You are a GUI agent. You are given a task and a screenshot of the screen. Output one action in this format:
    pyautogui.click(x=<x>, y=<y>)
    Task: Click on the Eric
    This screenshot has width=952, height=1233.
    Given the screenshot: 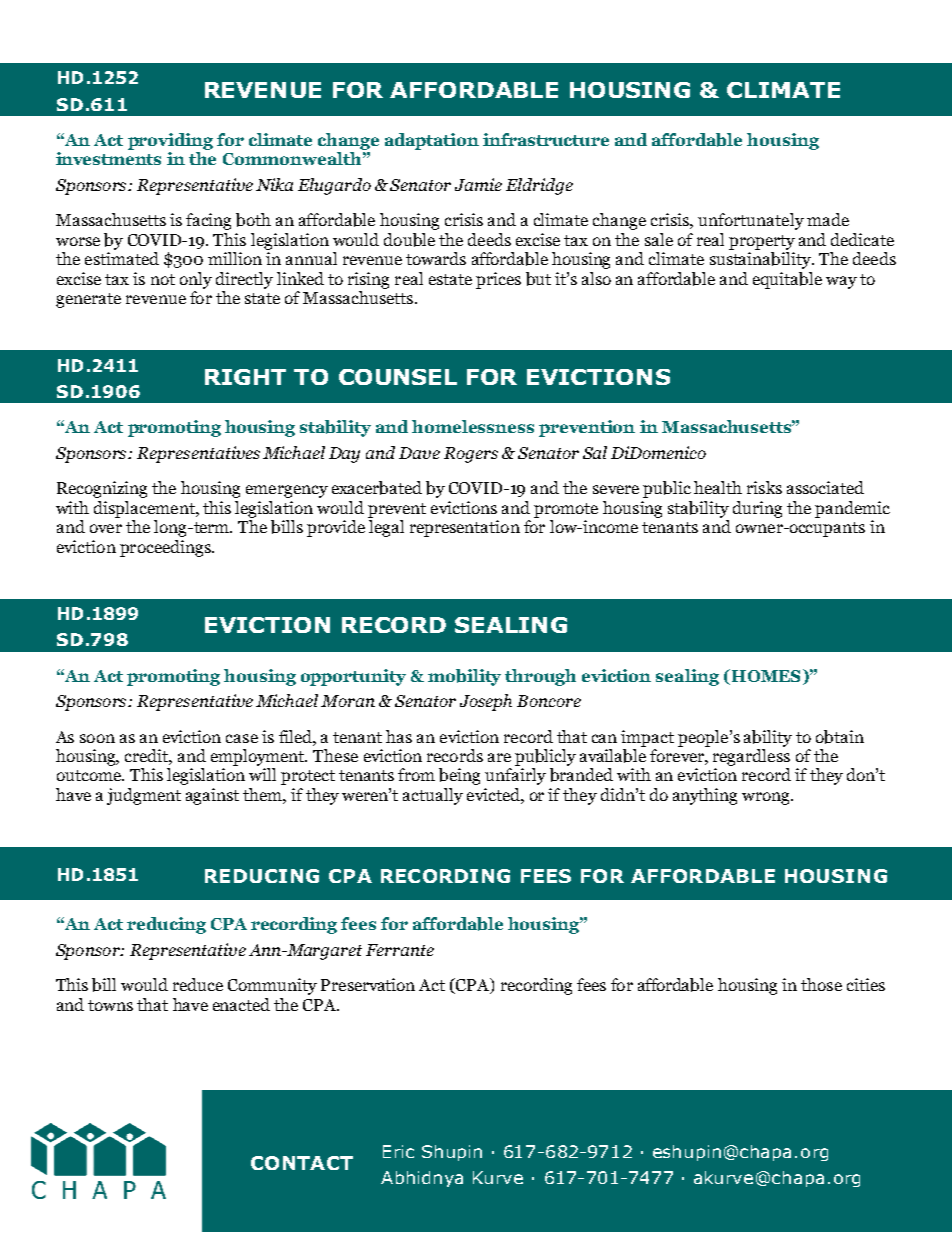 What is the action you would take?
    pyautogui.click(x=398, y=1151)
